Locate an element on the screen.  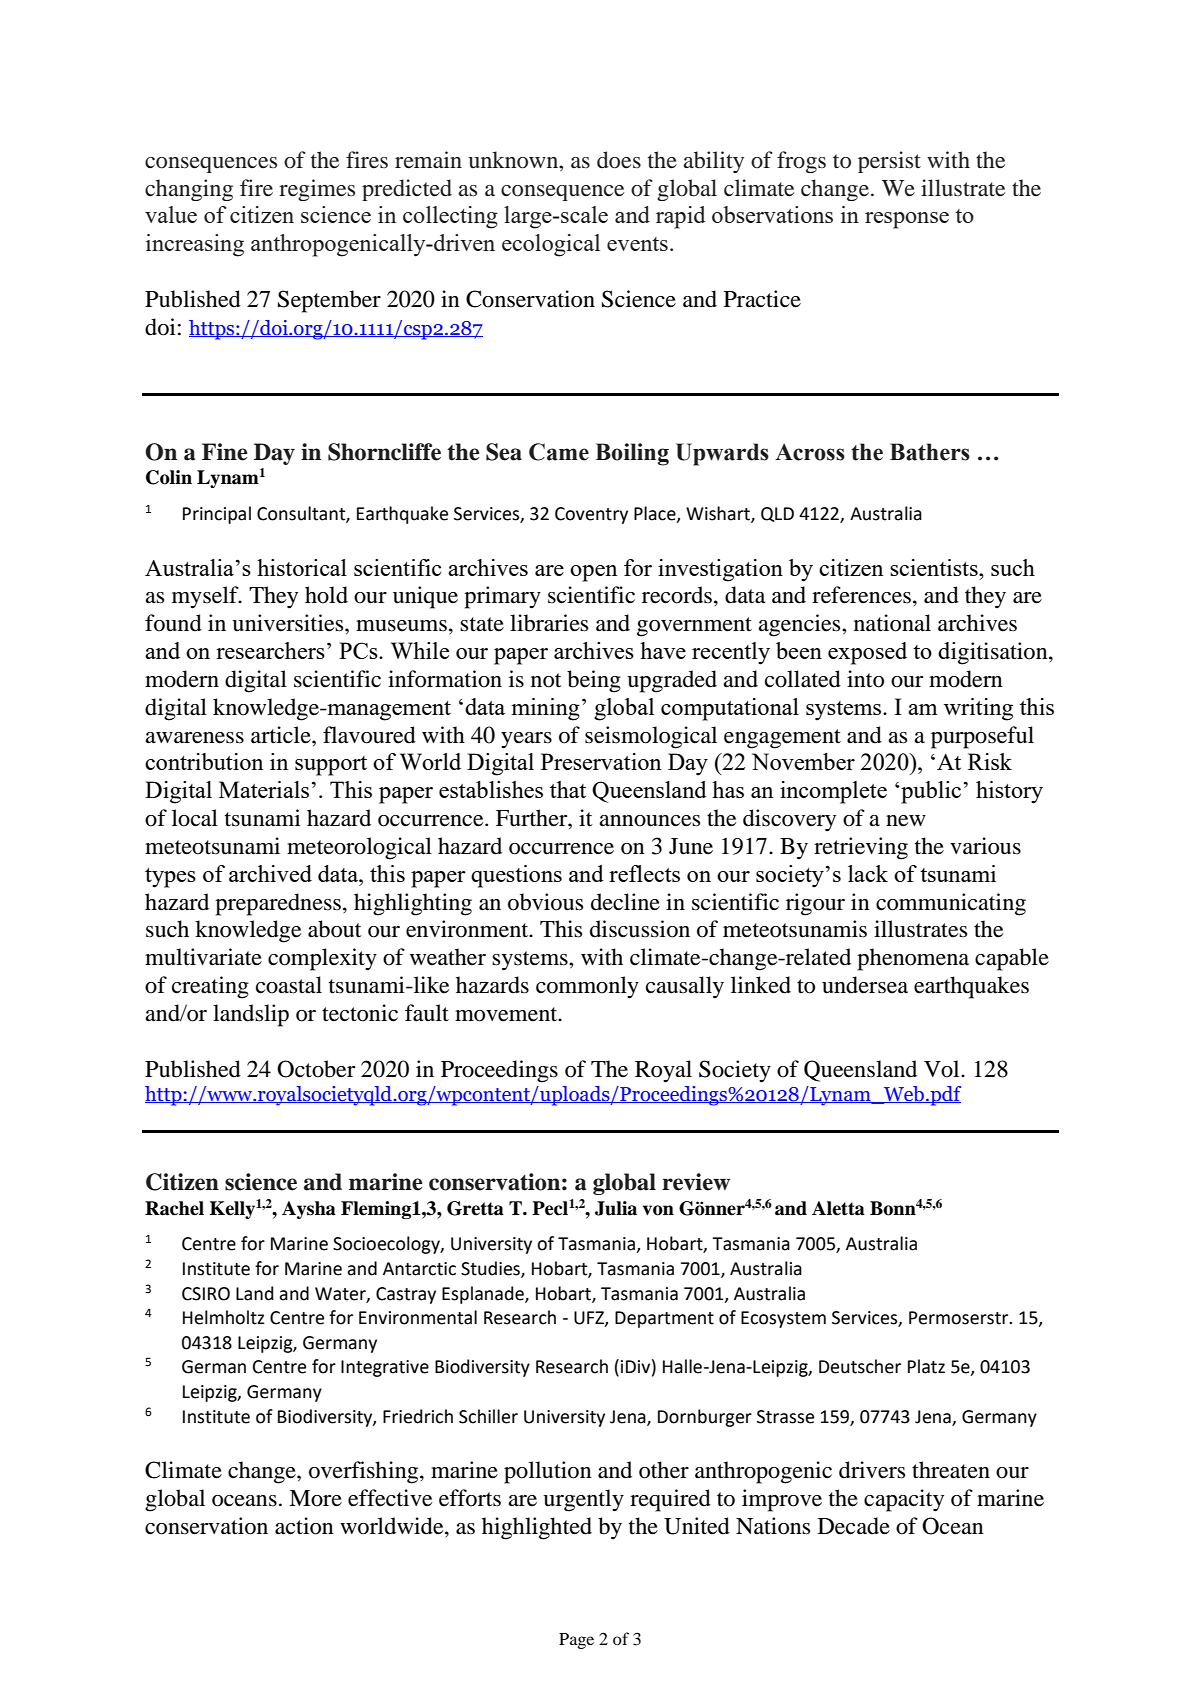
communicating is located at coordinates (951, 904).
